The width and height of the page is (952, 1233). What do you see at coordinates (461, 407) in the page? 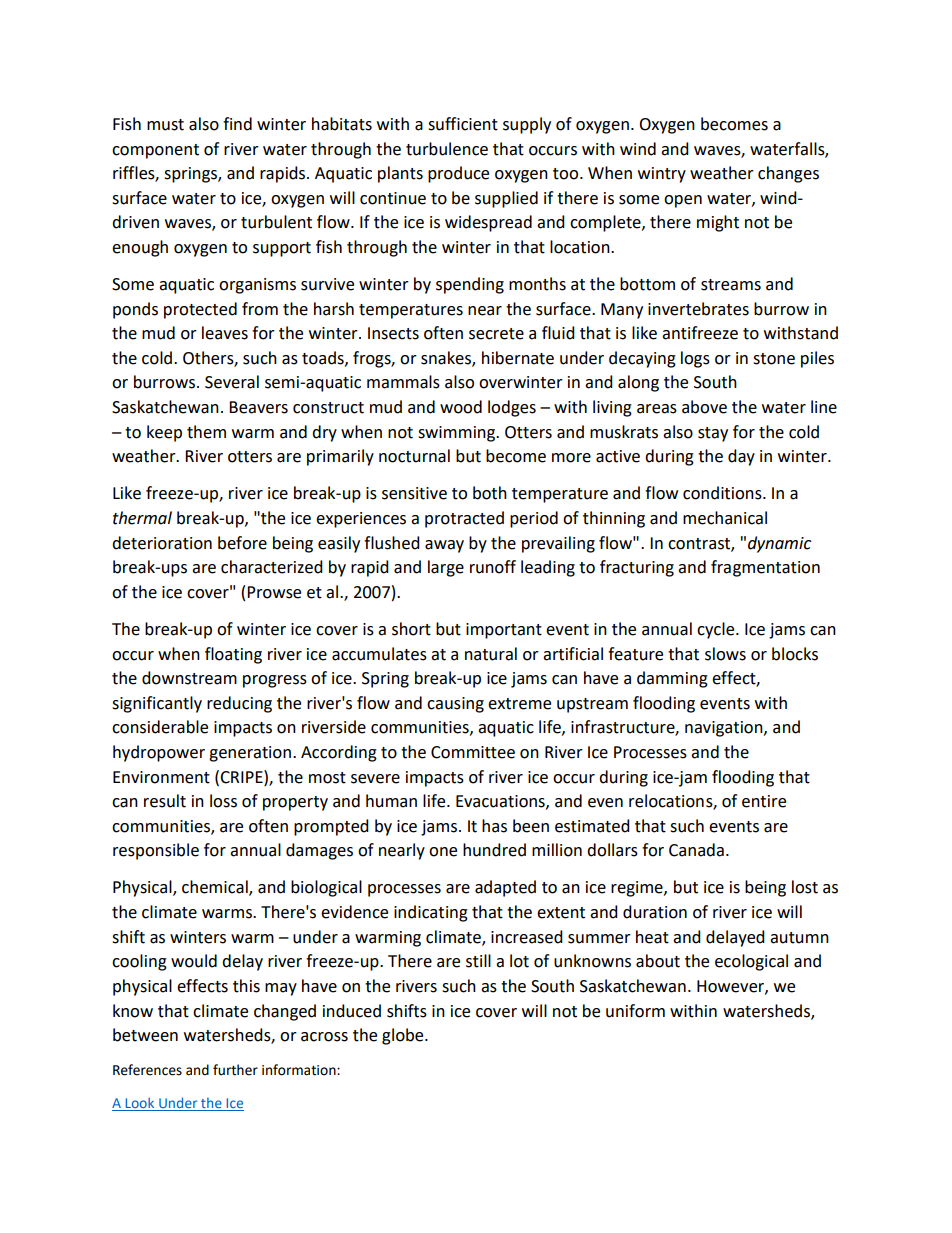
I see `wood` at bounding box center [461, 407].
